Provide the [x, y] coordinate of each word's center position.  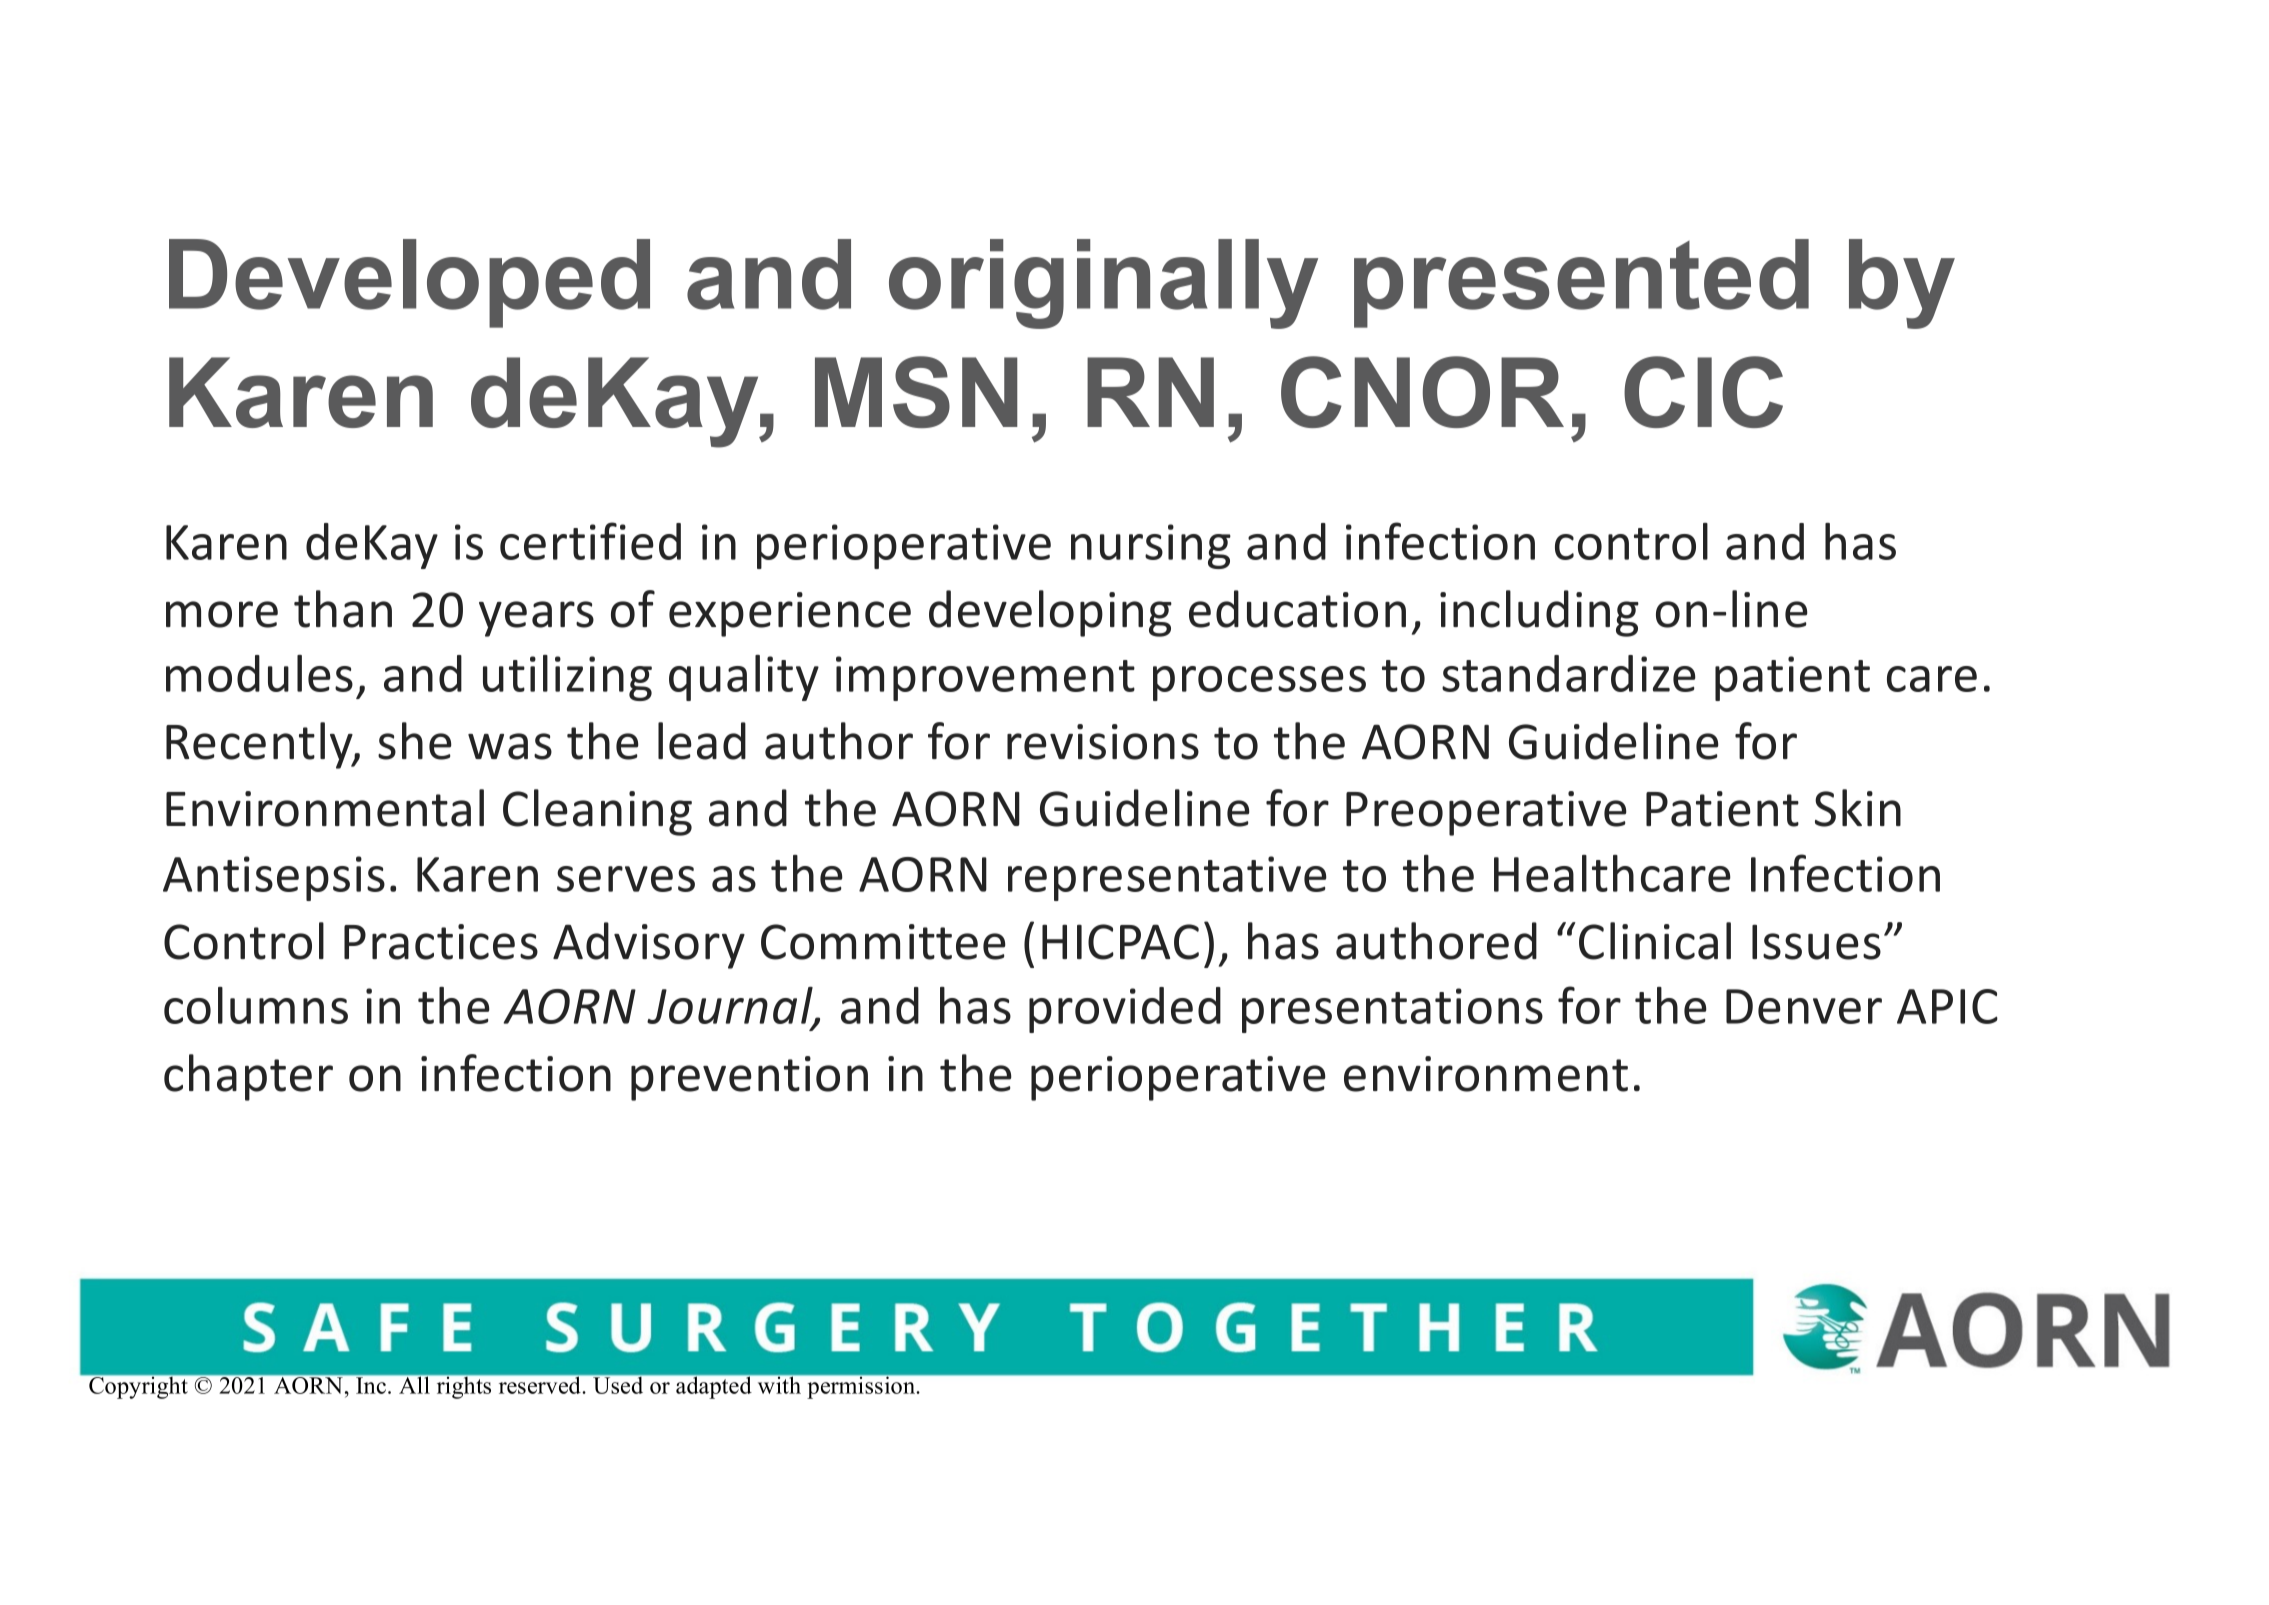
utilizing [567, 678]
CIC [1703, 392]
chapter [248, 1077]
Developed [409, 283]
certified [590, 541]
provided [1125, 1010]
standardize [1569, 673]
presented [1581, 283]
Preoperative [1486, 813]
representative [1167, 878]
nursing [1151, 546]
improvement [985, 678]
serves [626, 879]
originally [1103, 284]
